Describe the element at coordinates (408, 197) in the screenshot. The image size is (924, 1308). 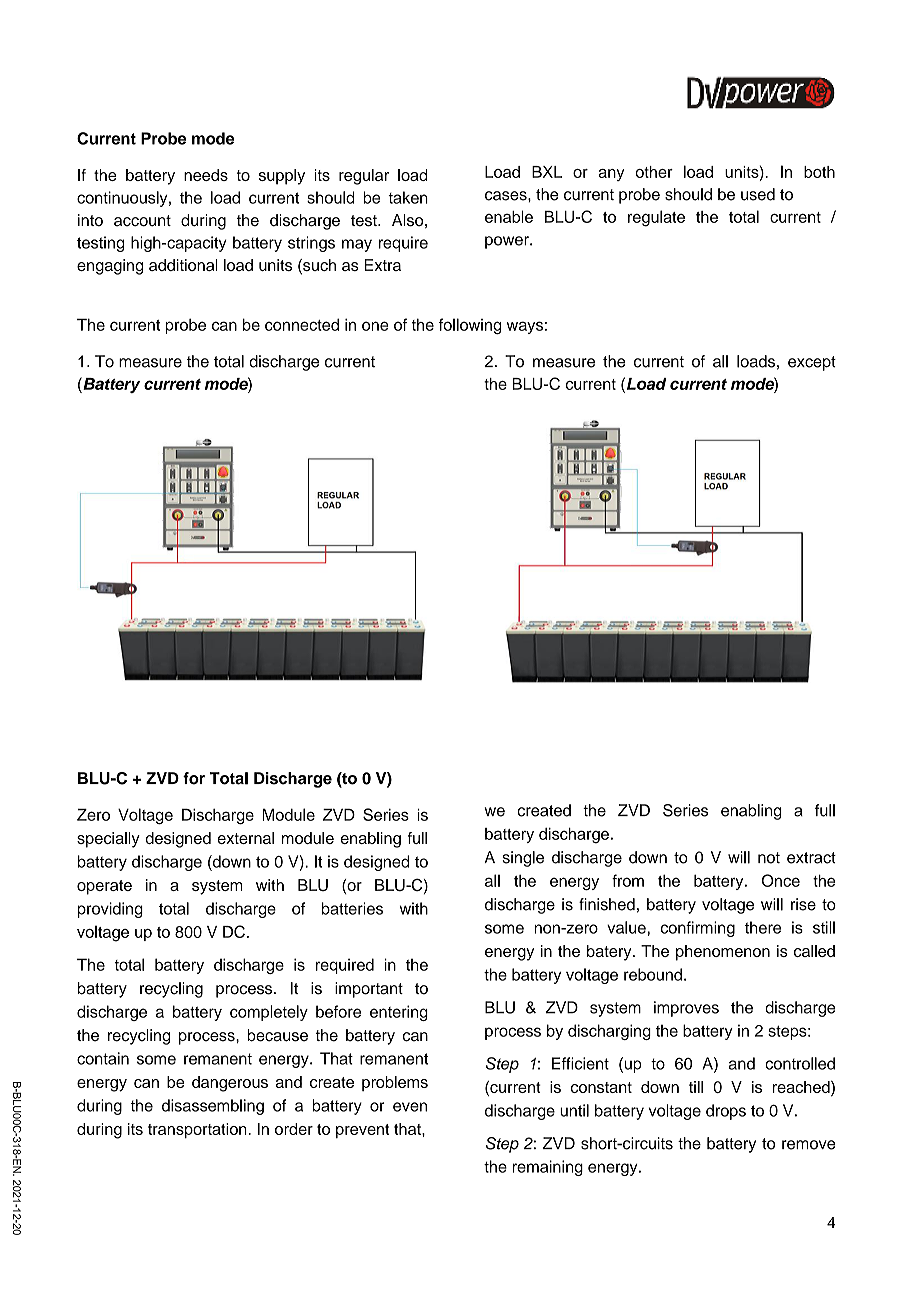
I see `taken` at that location.
